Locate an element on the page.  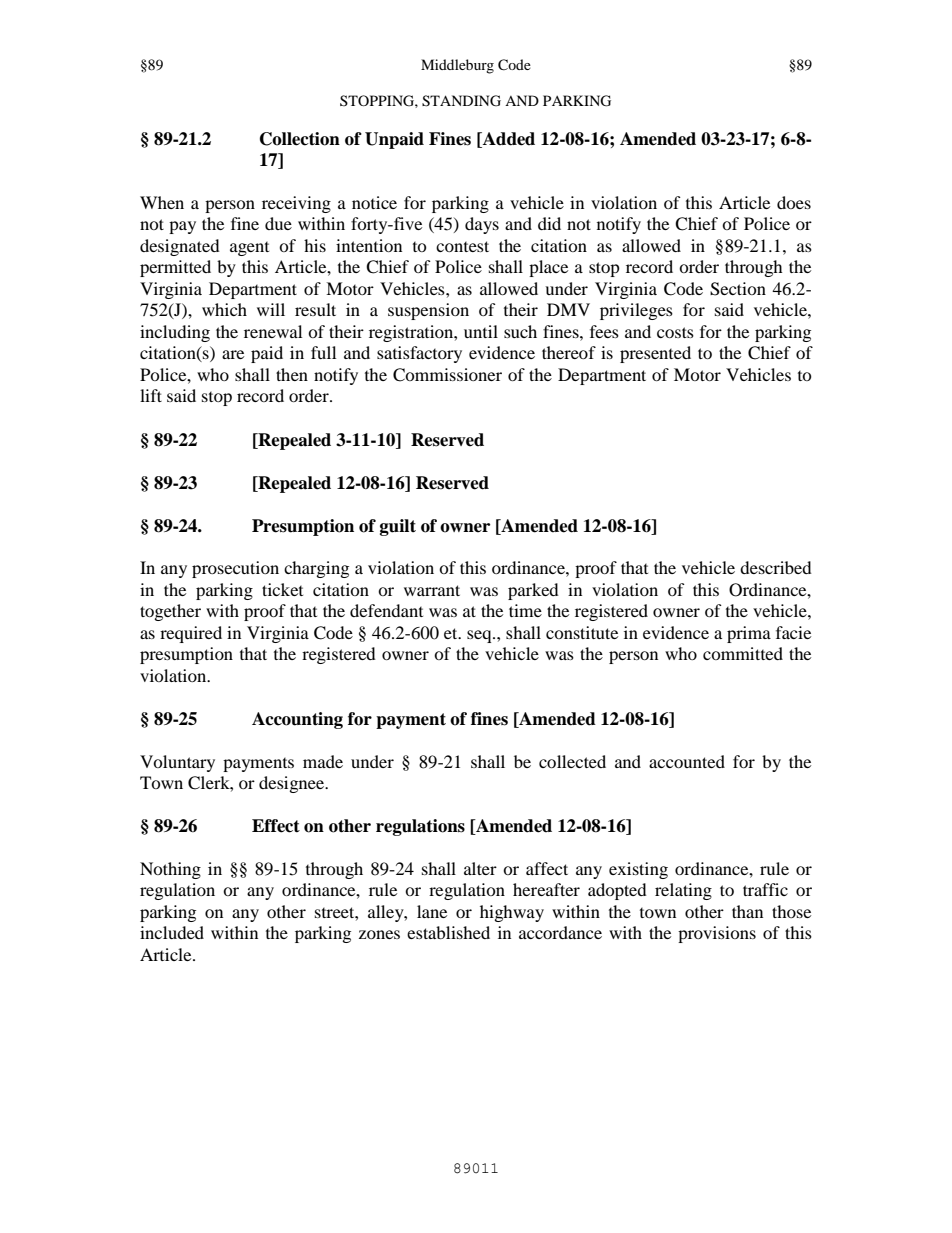
included is located at coordinates (172, 932).
